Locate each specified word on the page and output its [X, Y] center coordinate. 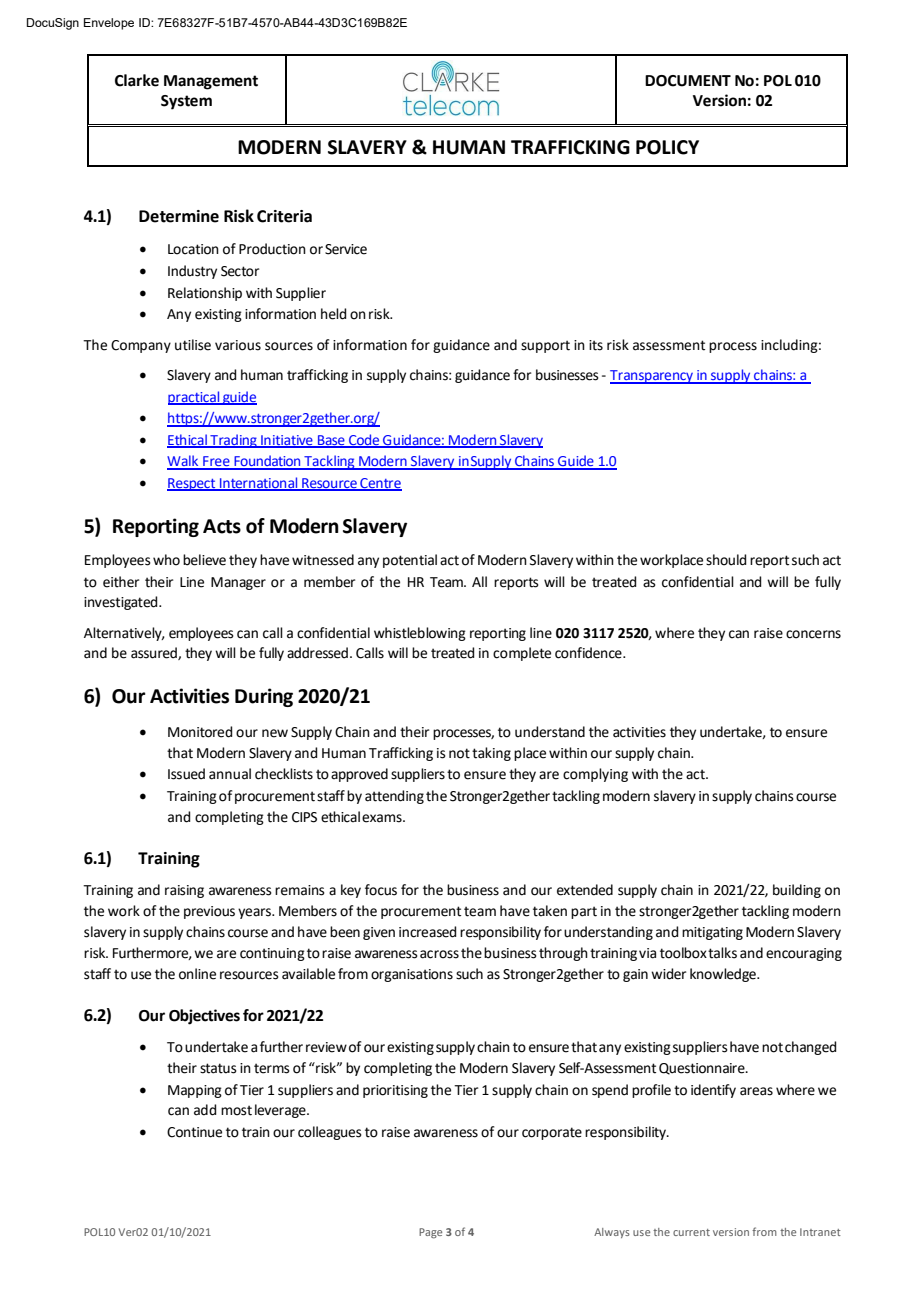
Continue [194, 1132]
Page [430, 1233]
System [186, 102]
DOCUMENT [688, 81]
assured [155, 653]
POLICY [667, 147]
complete [522, 654]
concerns [813, 634]
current [691, 1232]
